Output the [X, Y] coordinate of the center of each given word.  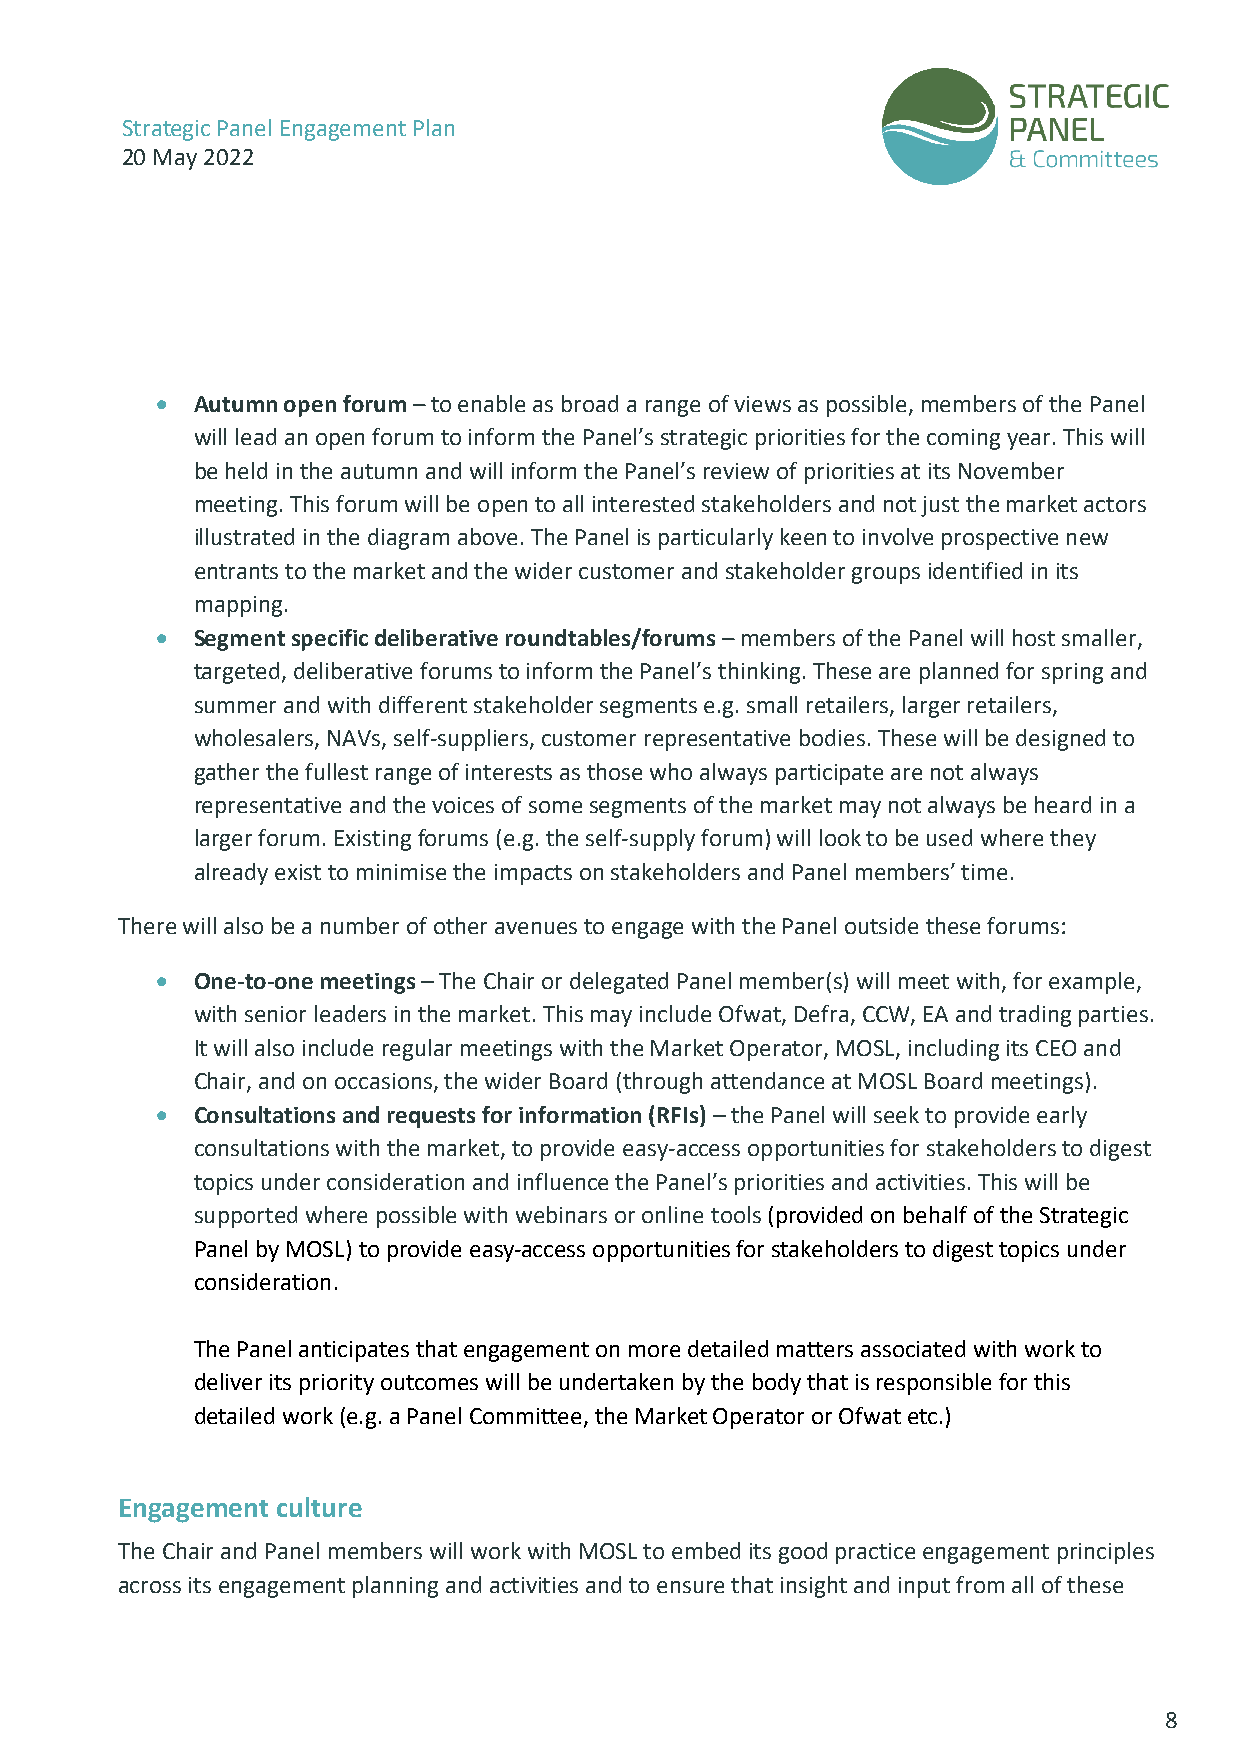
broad [590, 403]
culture [319, 1507]
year [1030, 441]
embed [706, 1550]
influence [563, 1181]
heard [1063, 804]
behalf [935, 1214]
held [246, 470]
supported [246, 1217]
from [980, 1584]
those [614, 771]
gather [227, 774]
